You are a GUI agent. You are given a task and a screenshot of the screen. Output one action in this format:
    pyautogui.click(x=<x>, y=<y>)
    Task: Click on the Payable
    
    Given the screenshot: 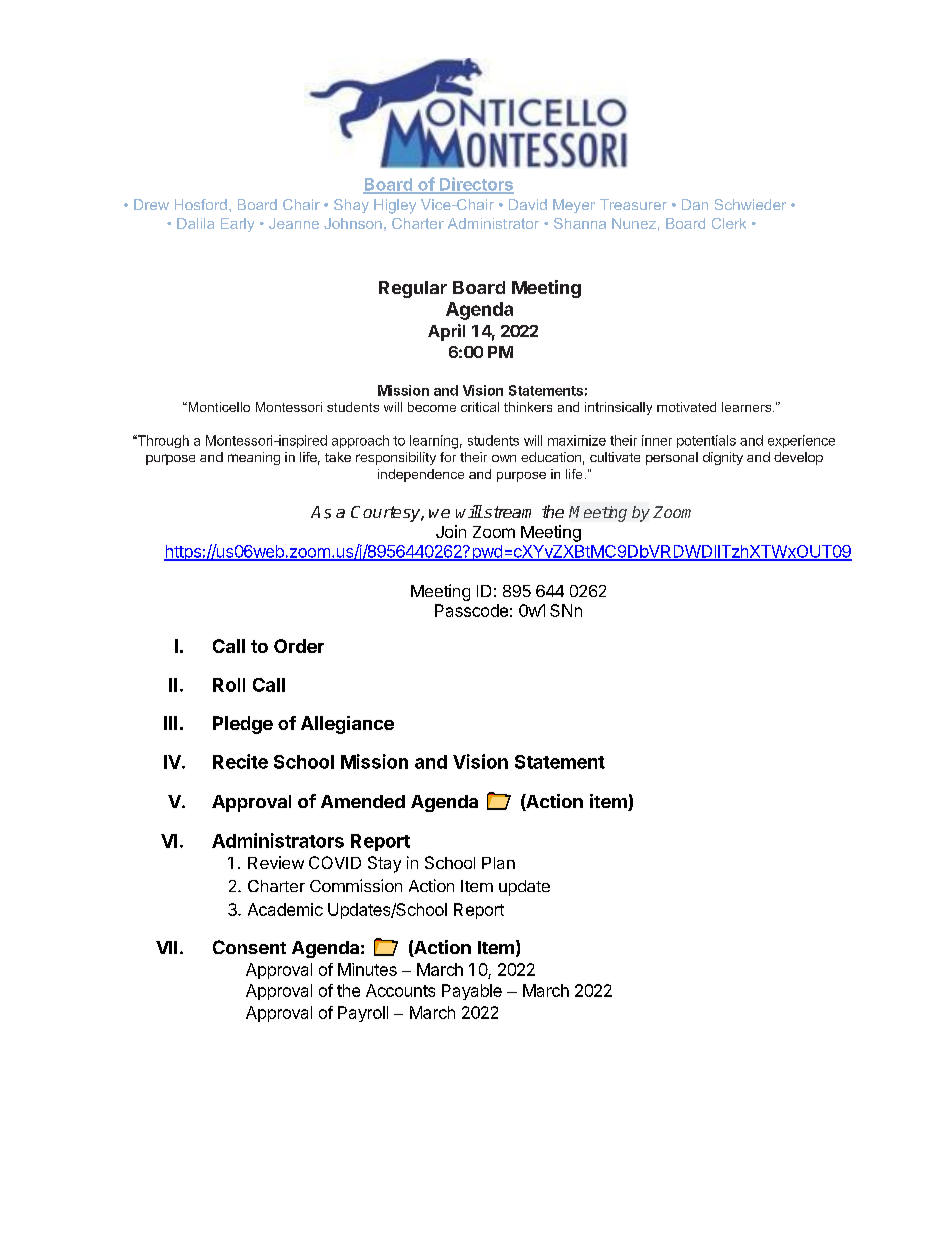 What is the action you would take?
    pyautogui.click(x=472, y=992)
